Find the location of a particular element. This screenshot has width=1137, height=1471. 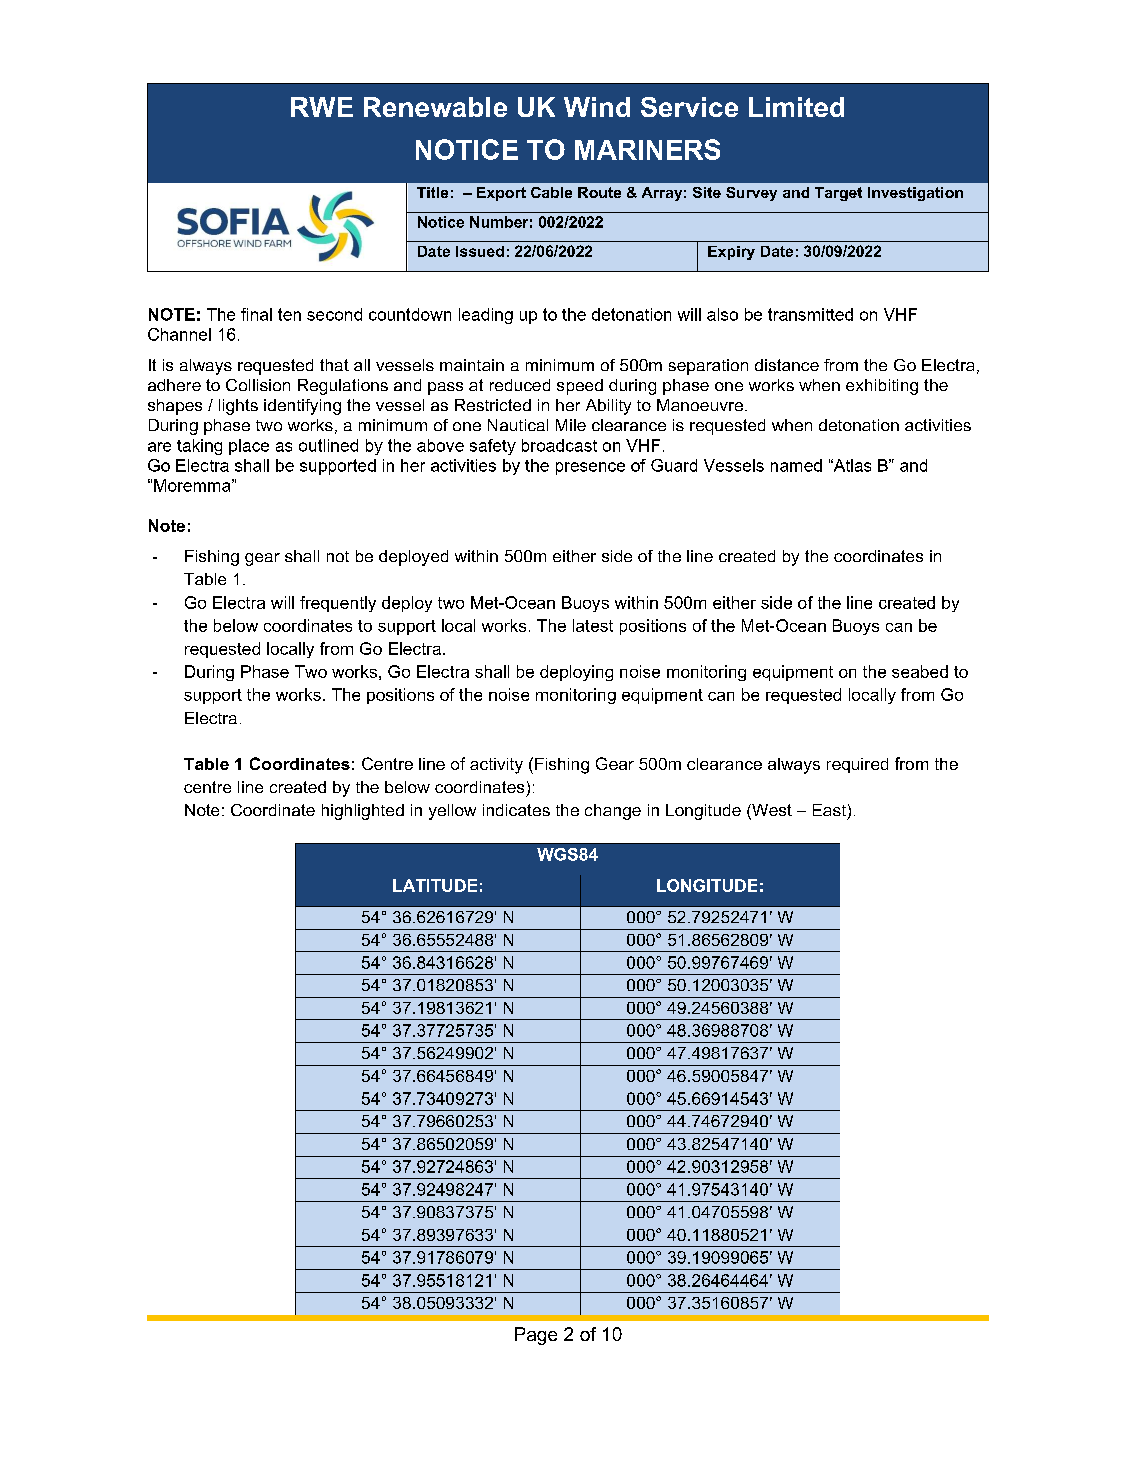

required is located at coordinates (857, 765).
